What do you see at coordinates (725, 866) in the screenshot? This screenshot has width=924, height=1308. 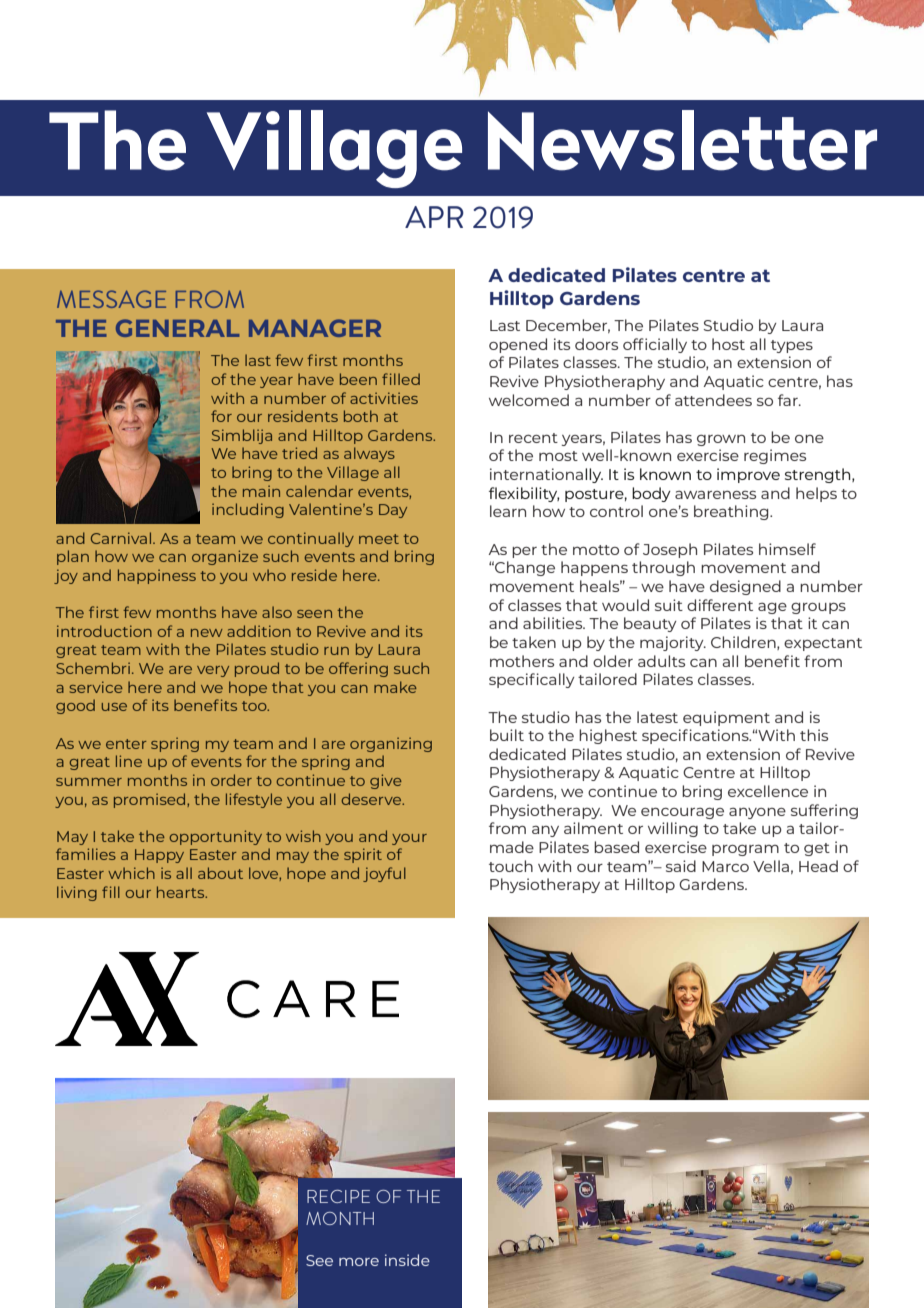 I see `Marco` at bounding box center [725, 866].
